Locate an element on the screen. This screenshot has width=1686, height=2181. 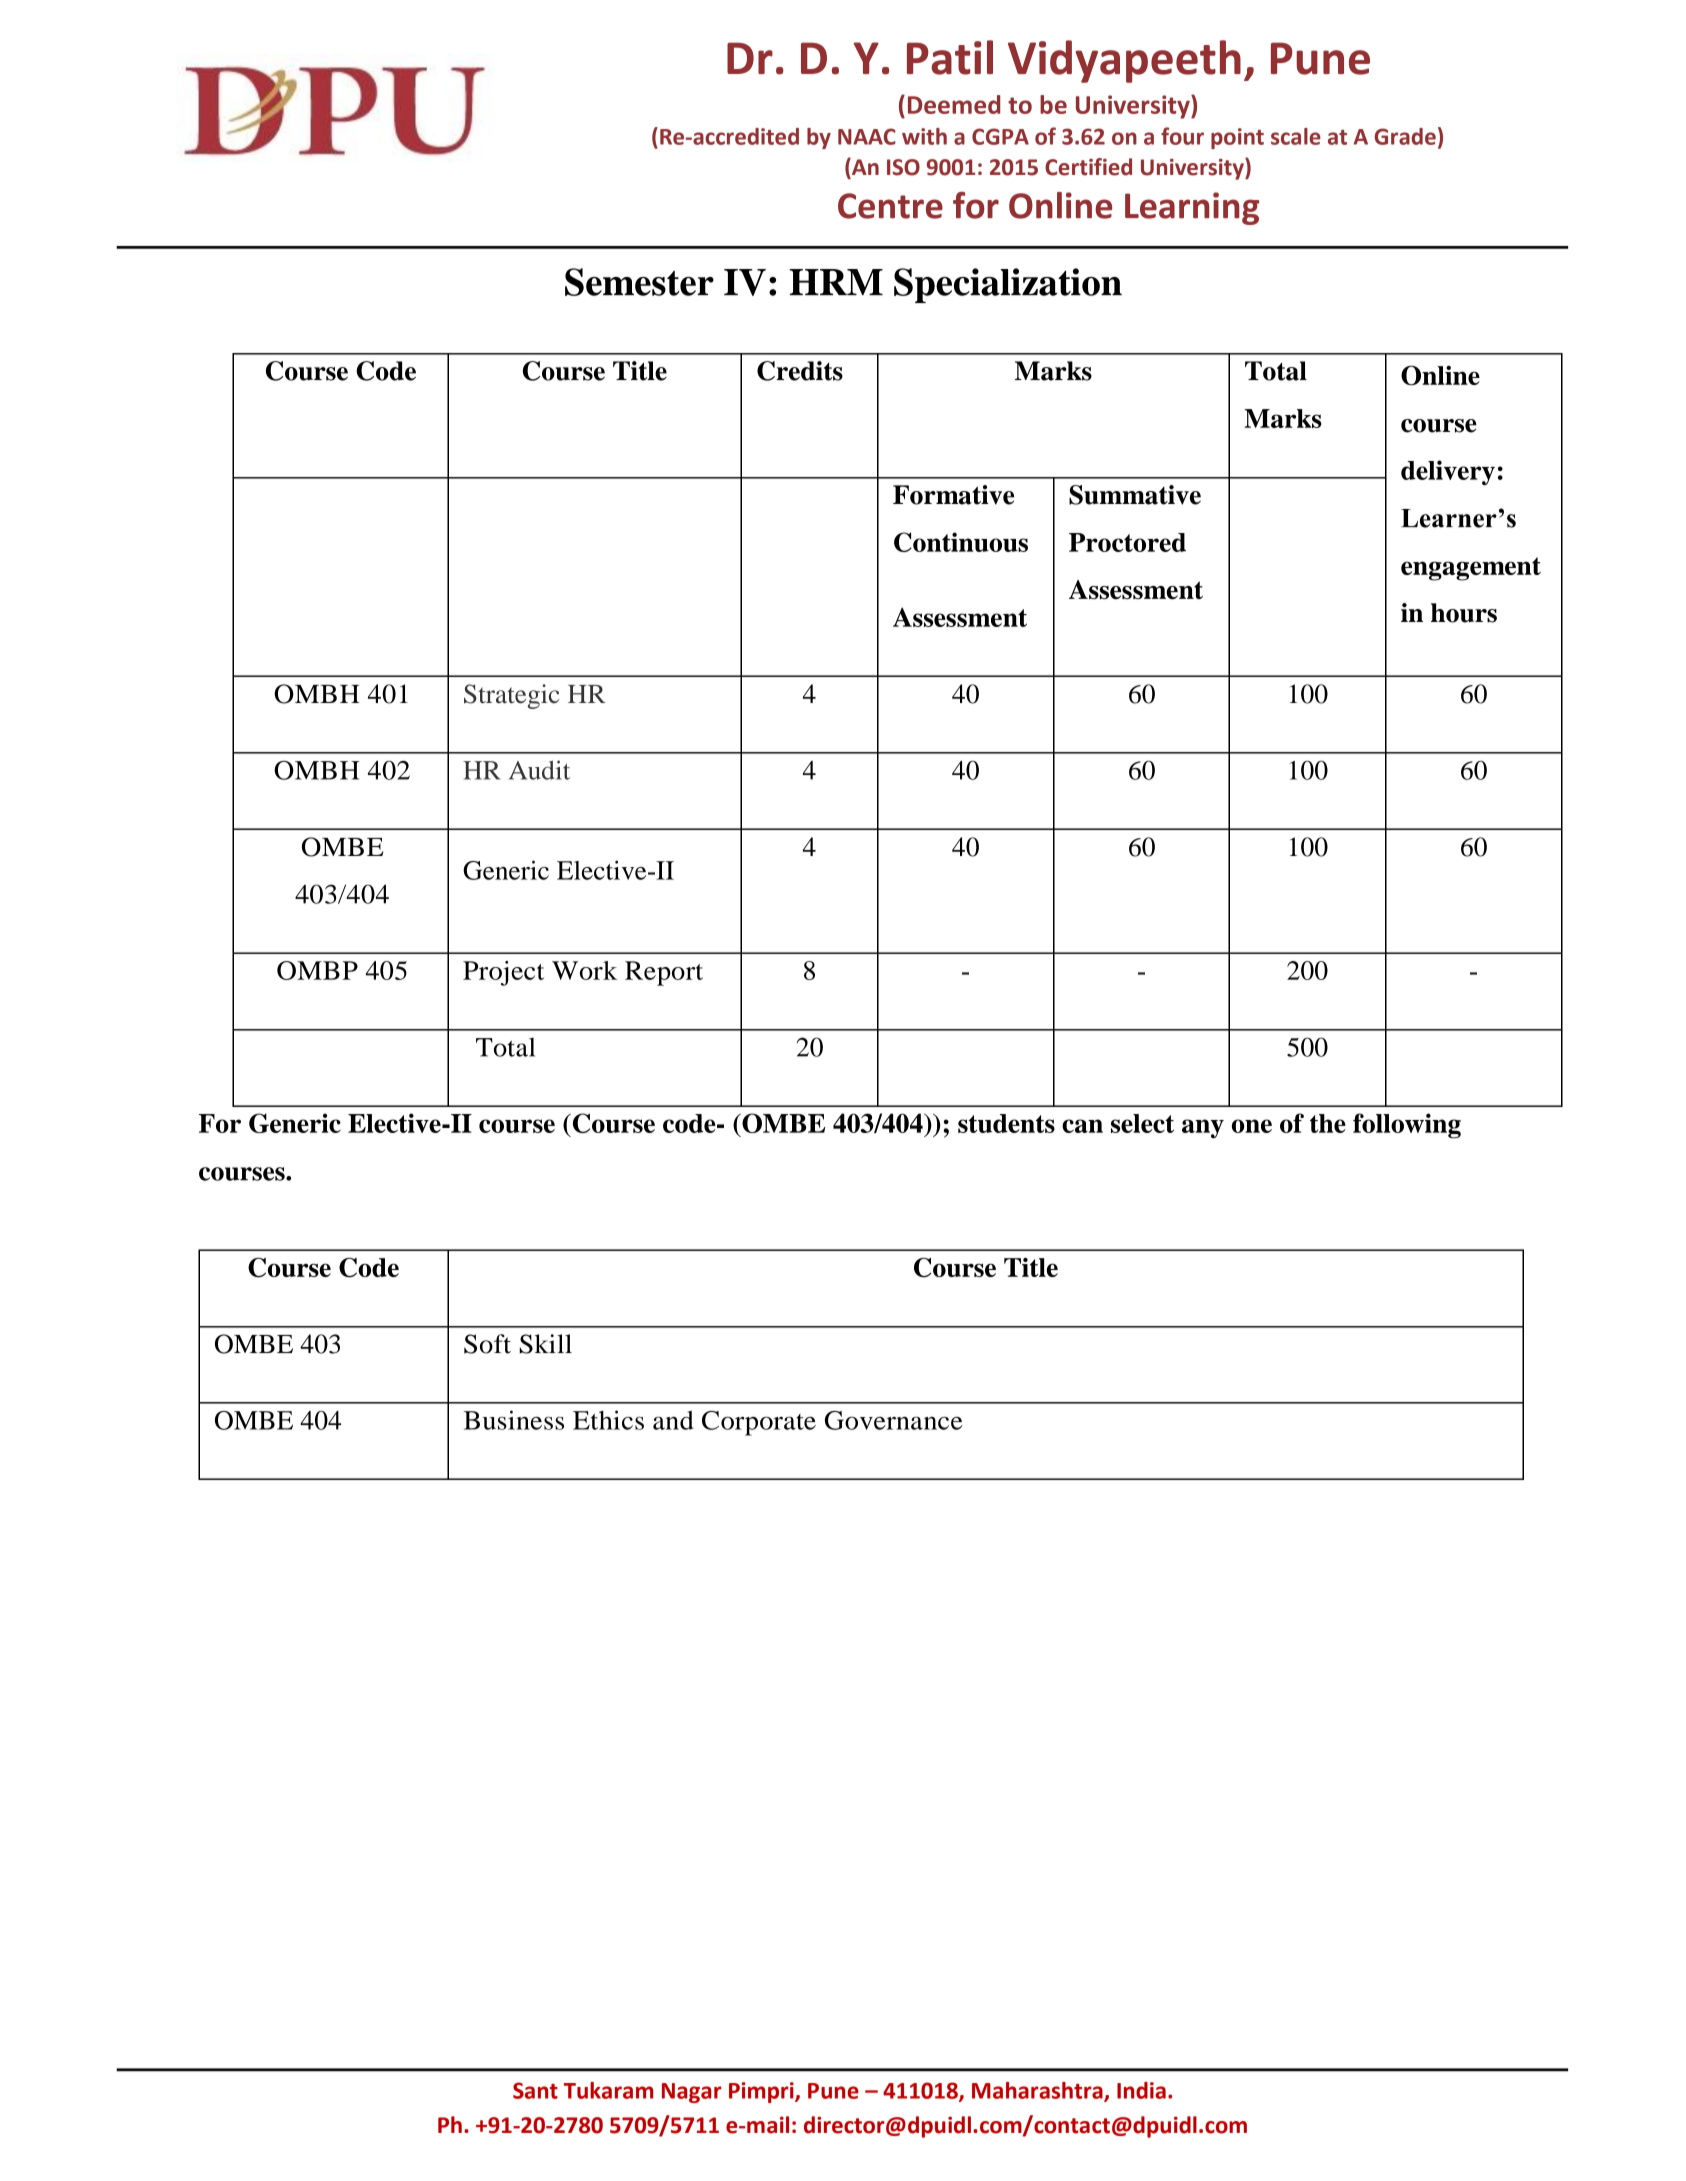
the is located at coordinates (1328, 1123).
